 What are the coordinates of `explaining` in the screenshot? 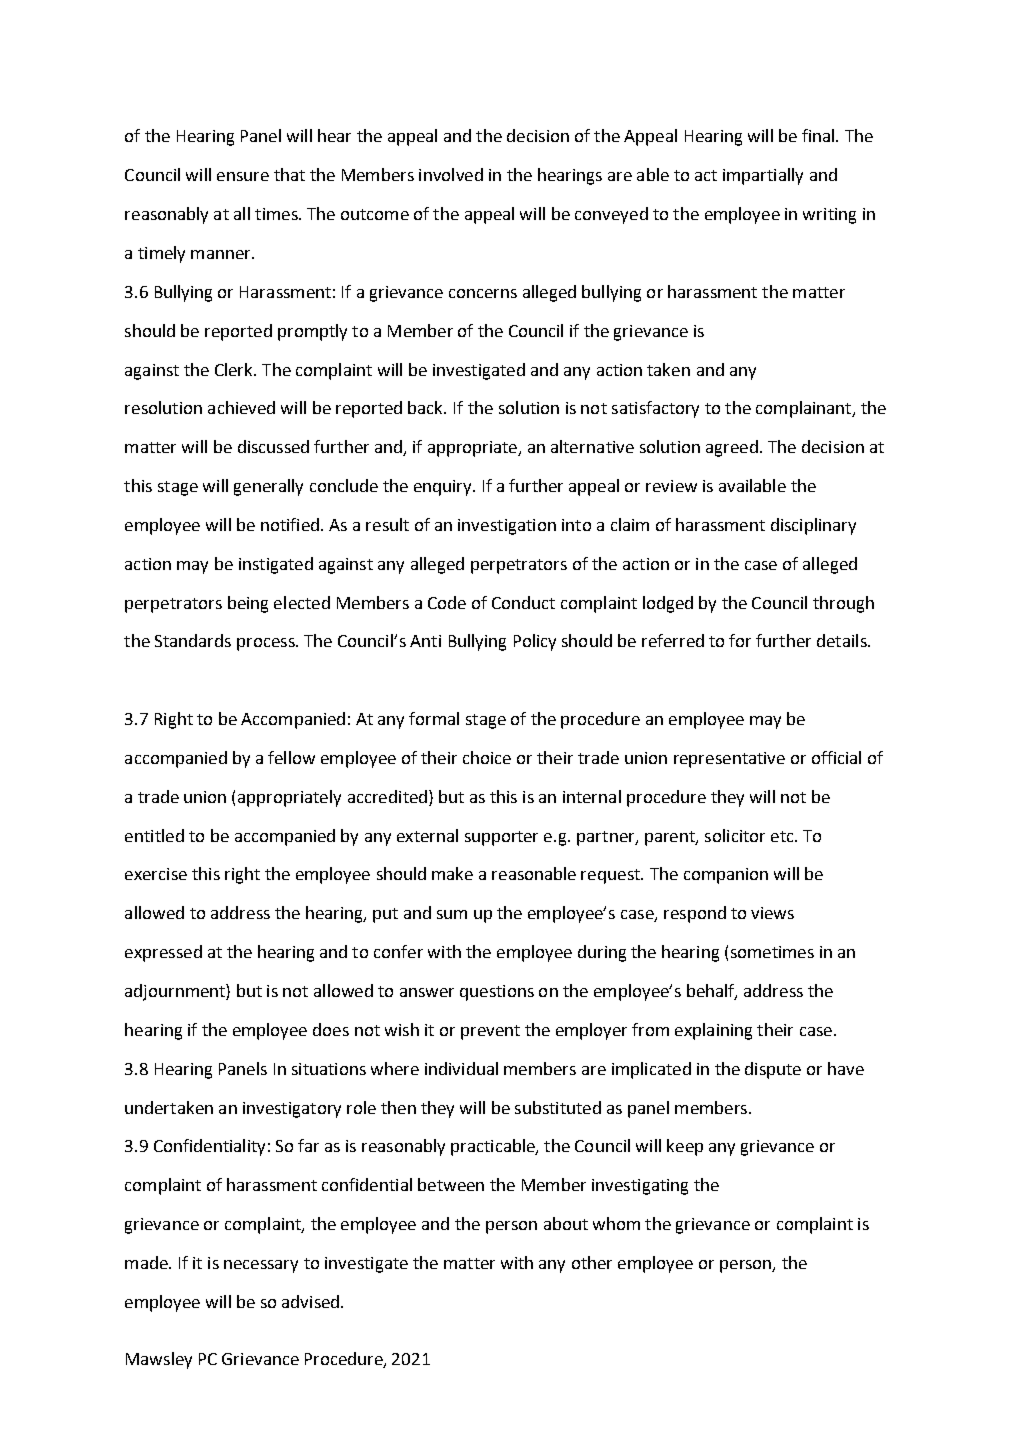 It's located at (713, 1031).
